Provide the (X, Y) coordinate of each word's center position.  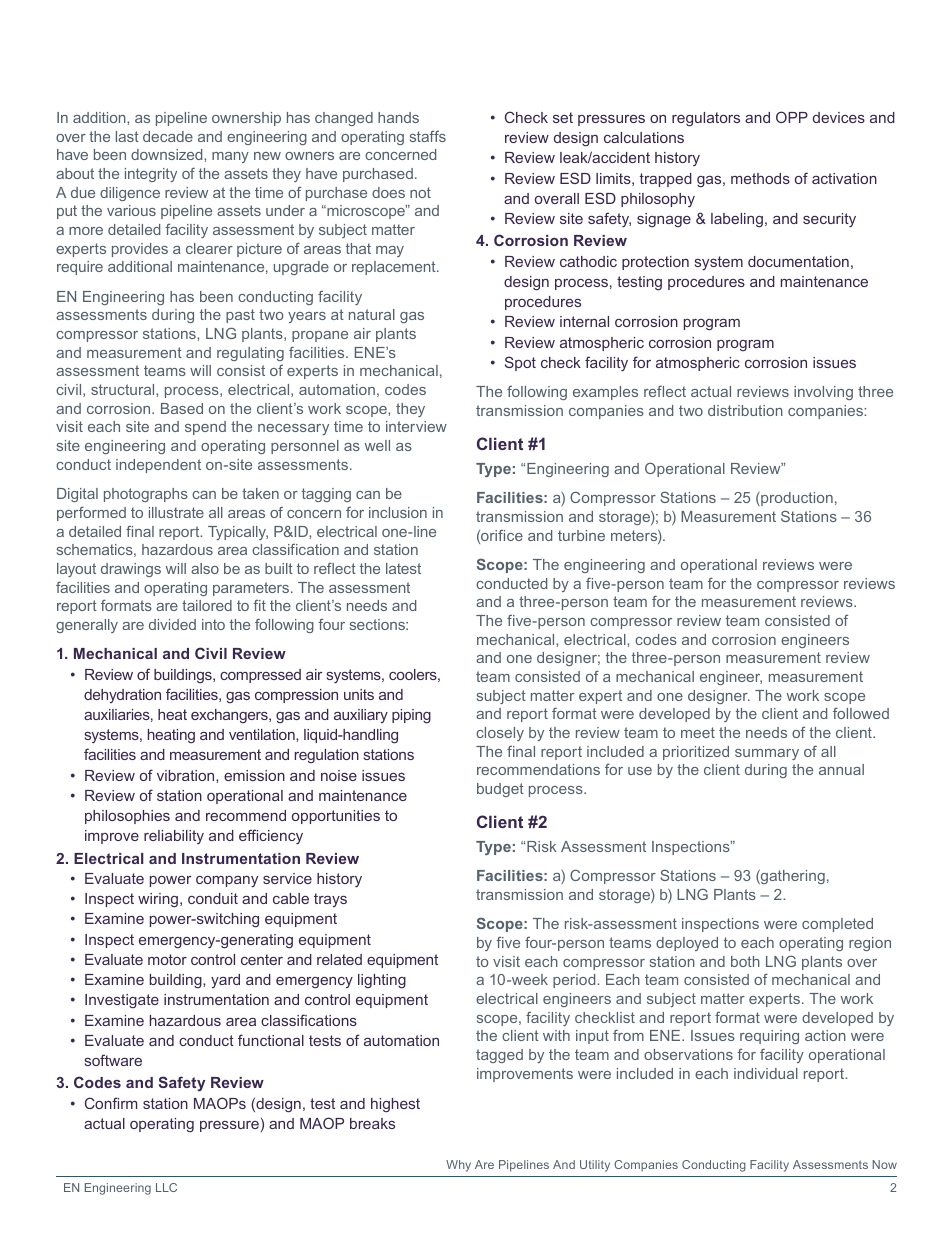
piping (411, 716)
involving (823, 393)
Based (182, 408)
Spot (520, 363)
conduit (213, 898)
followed (861, 713)
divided (172, 624)
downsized (168, 154)
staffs (428, 136)
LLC (166, 1187)
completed (837, 925)
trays (330, 900)
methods (760, 178)
